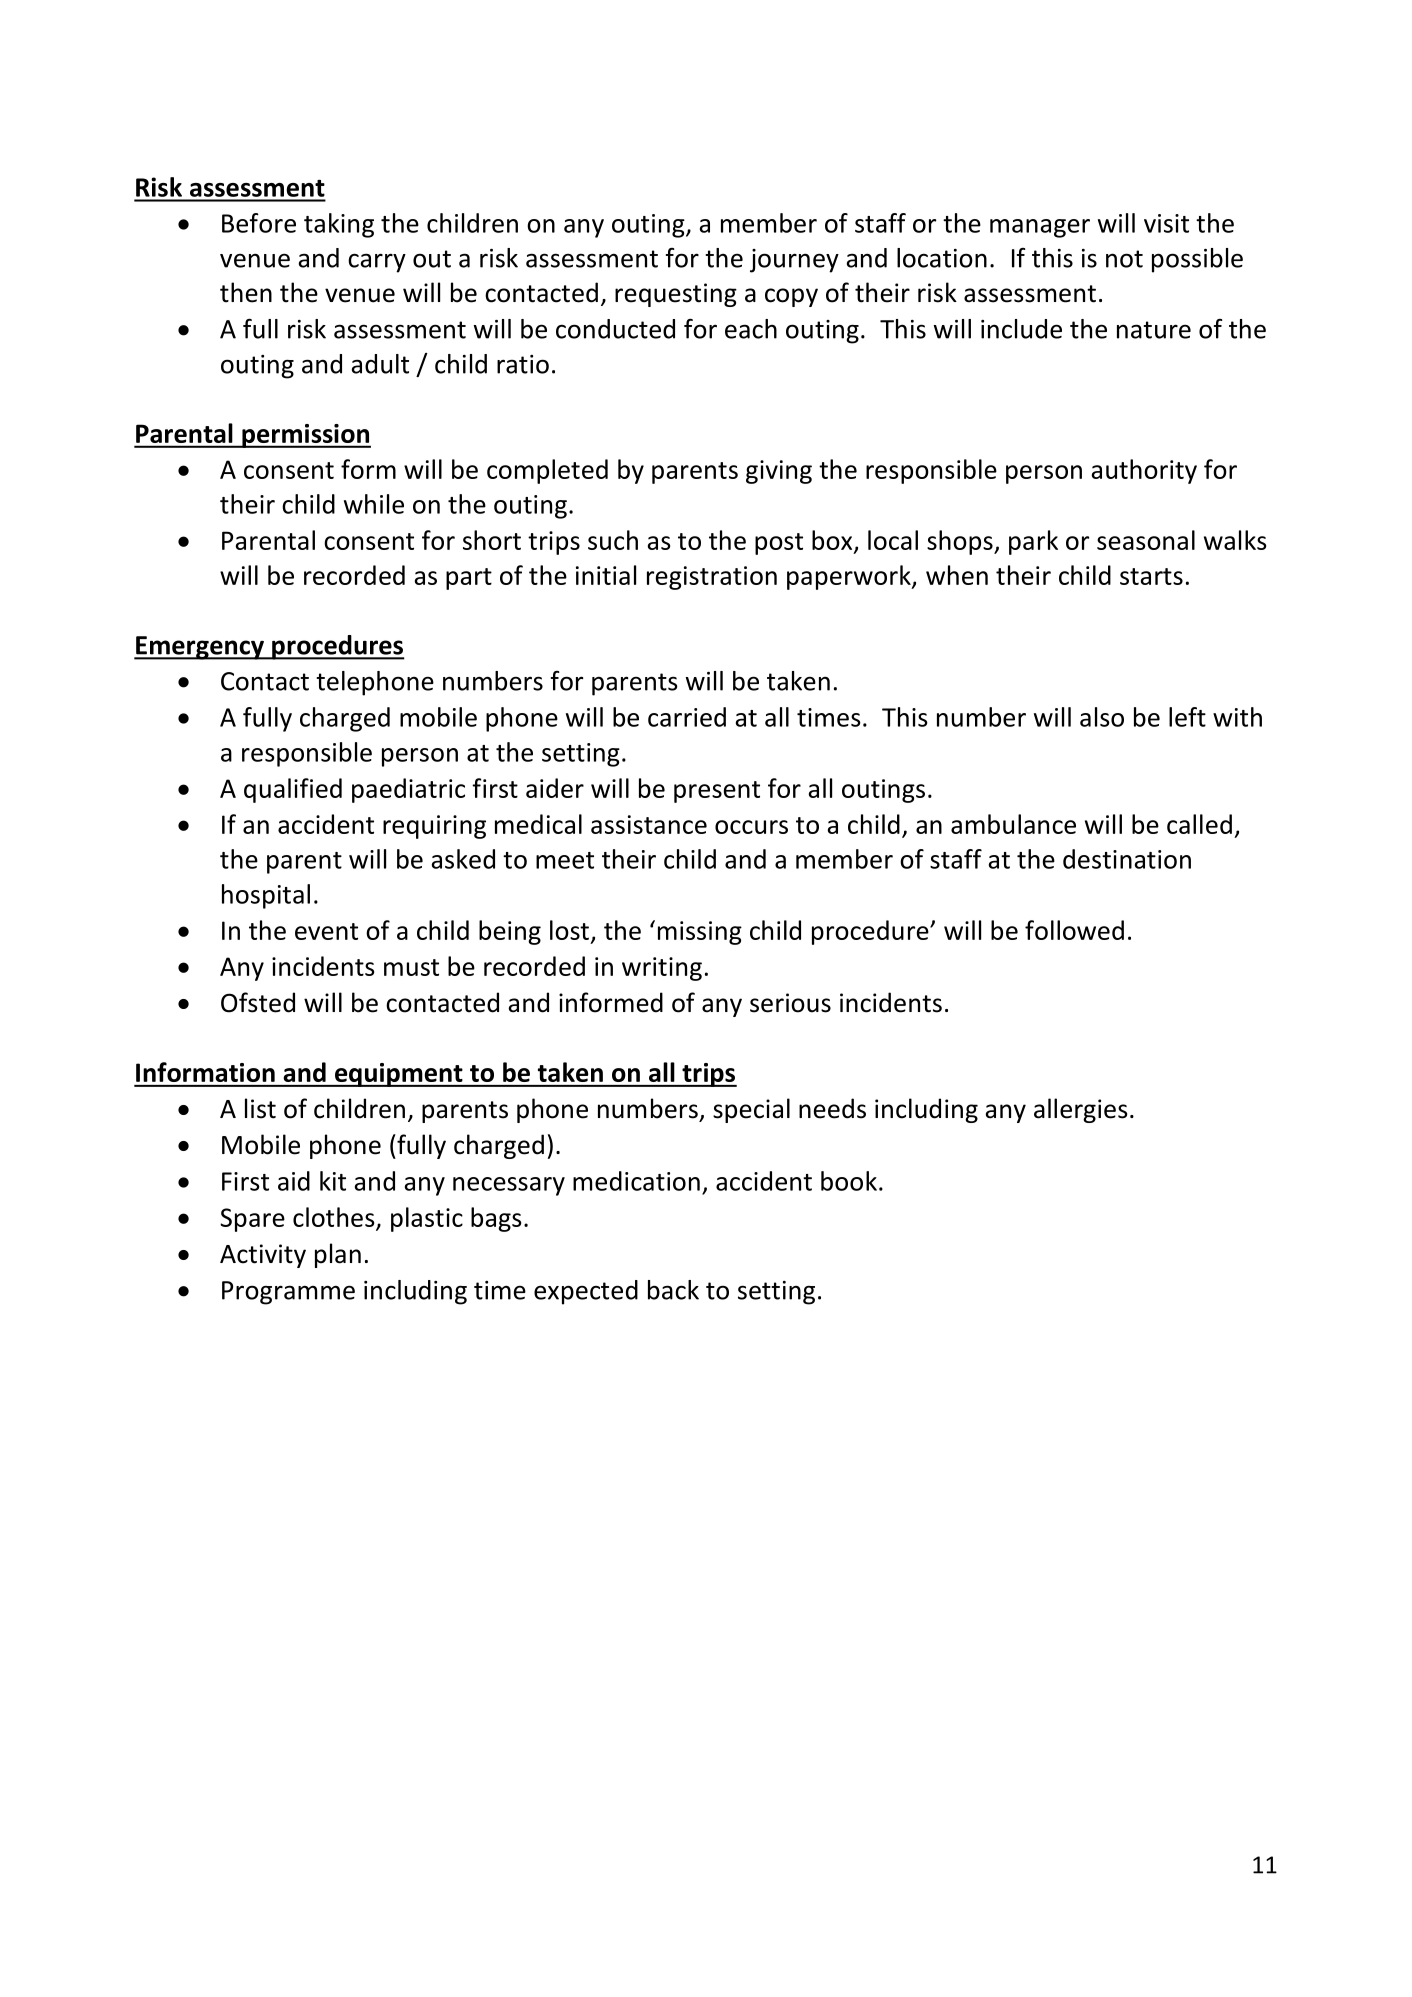 This image has height=1997, width=1412. Describe the element at coordinates (1151, 576) in the image. I see `starts` at that location.
